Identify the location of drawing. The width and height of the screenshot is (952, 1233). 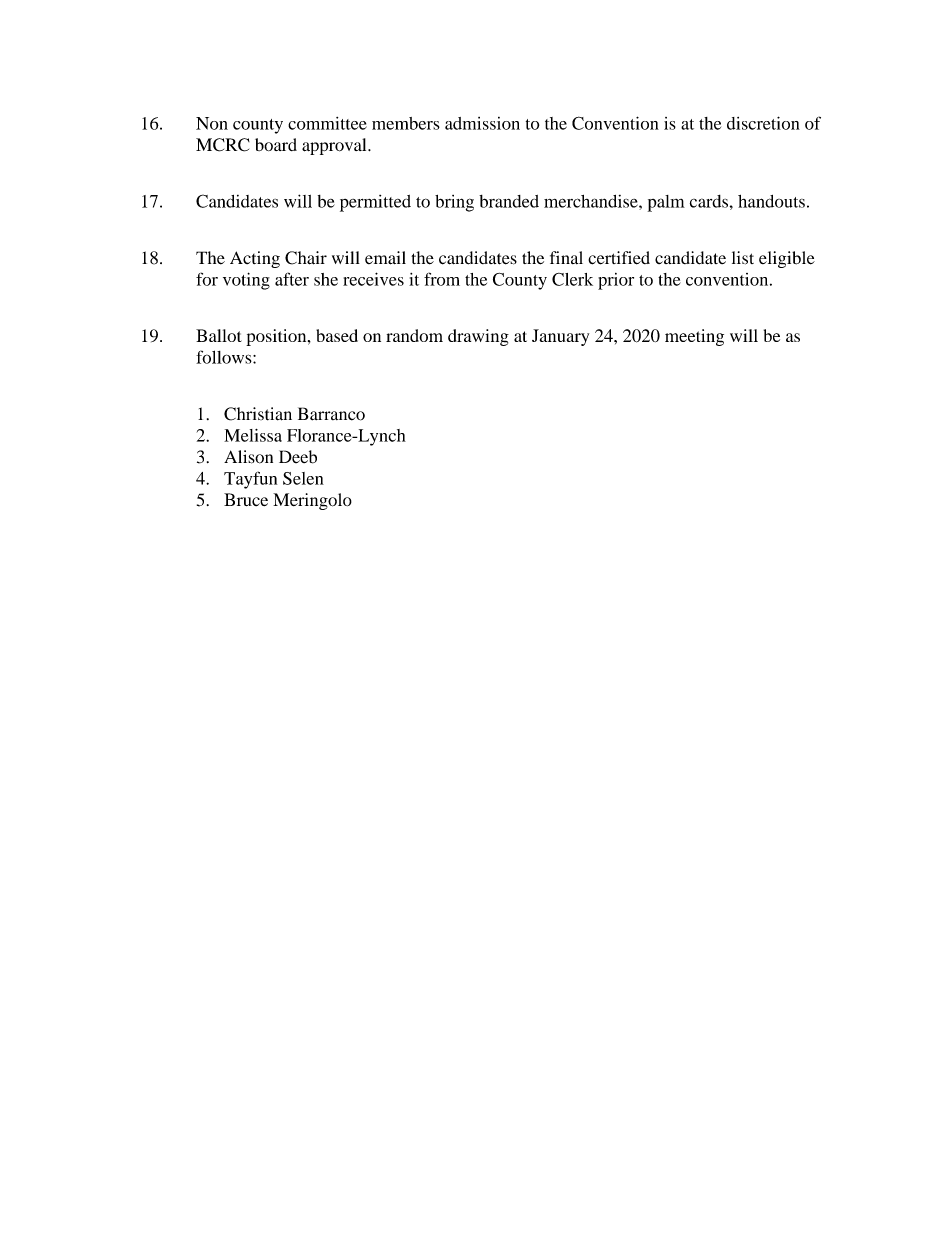
(478, 337).
